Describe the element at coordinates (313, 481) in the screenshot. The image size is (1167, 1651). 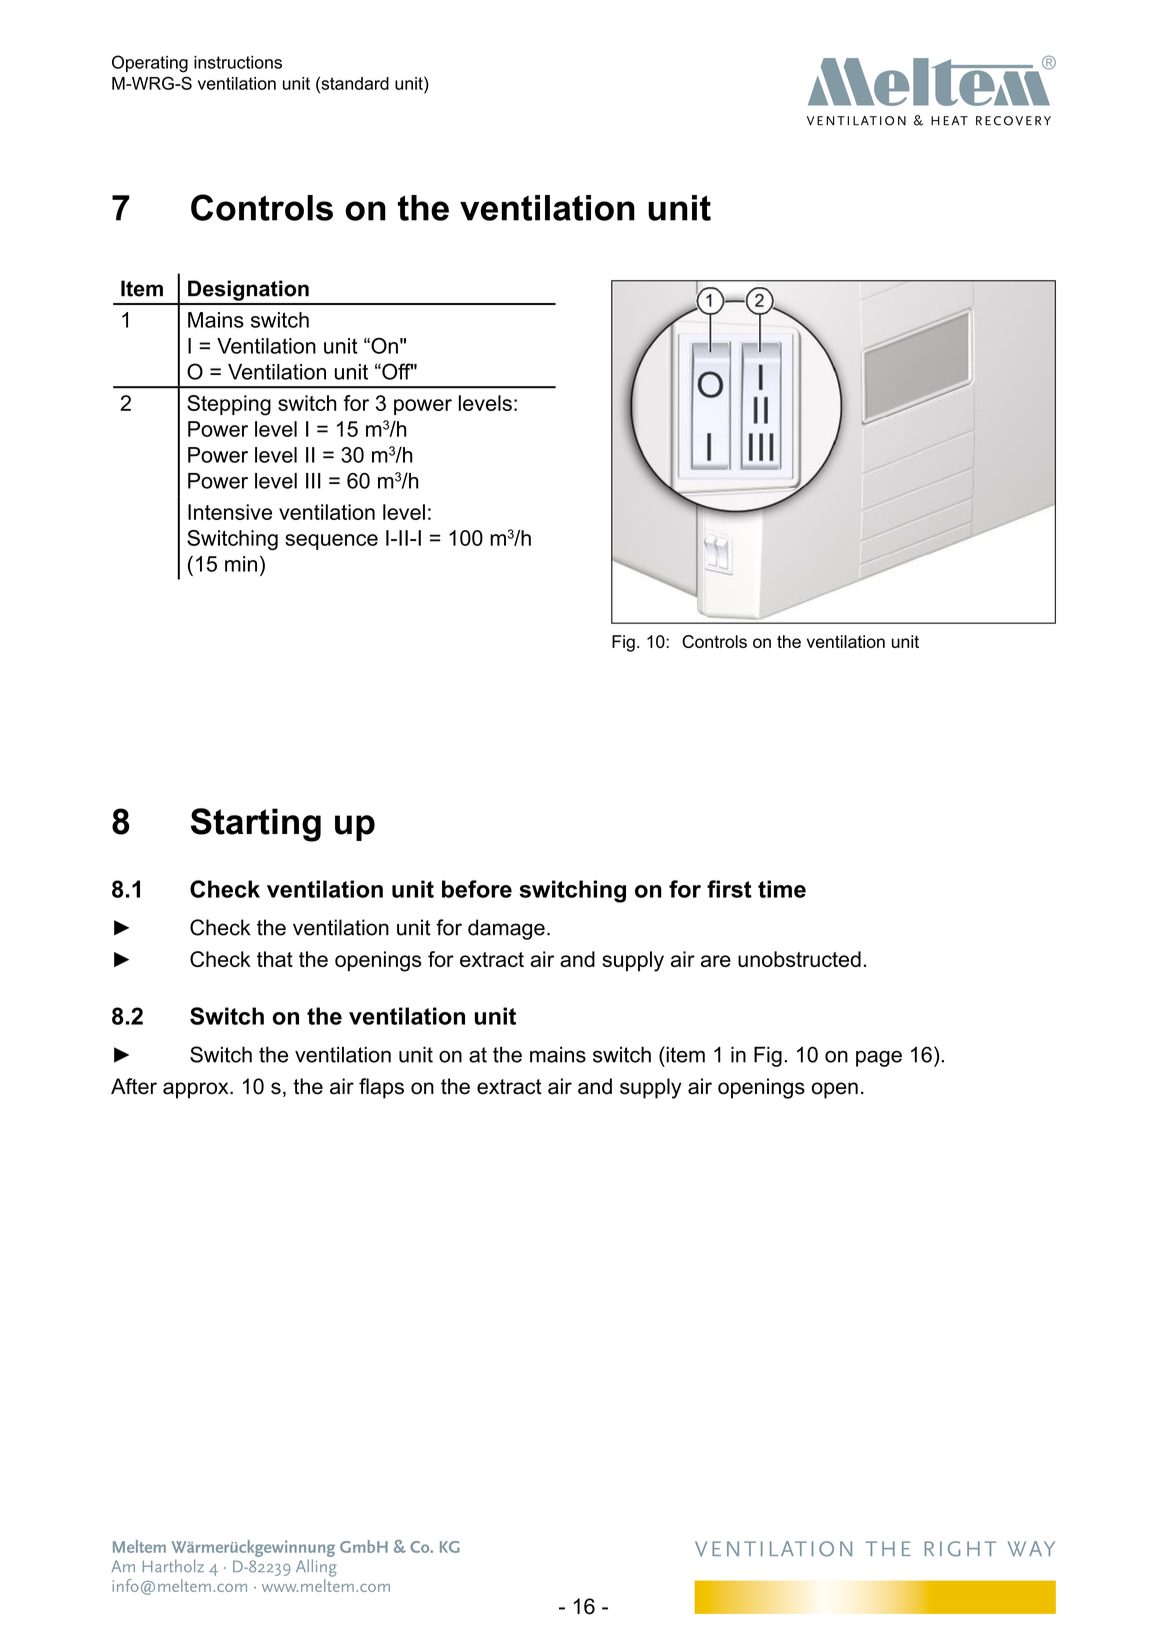
I see `III` at that location.
